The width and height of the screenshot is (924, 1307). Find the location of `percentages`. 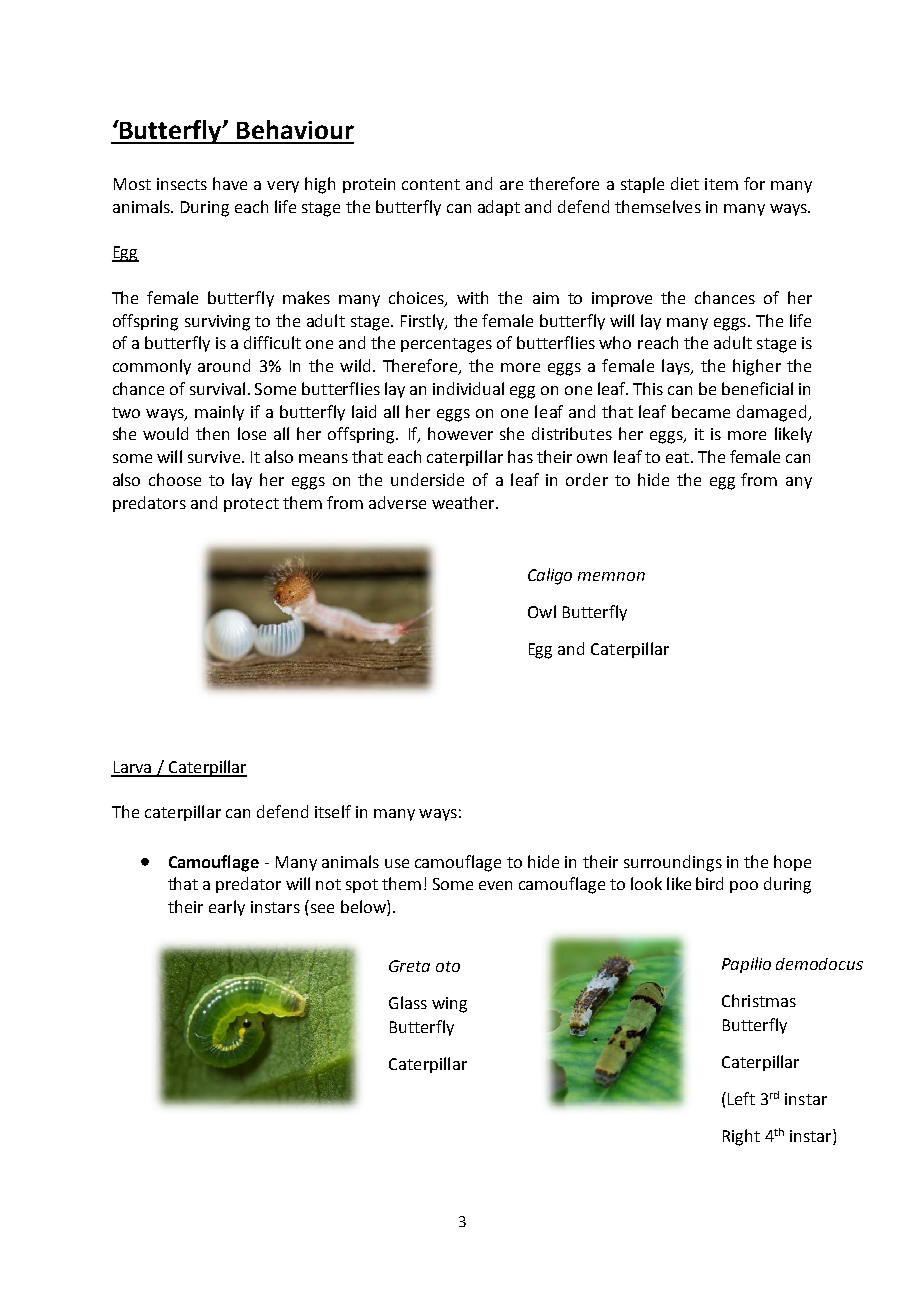

percentages is located at coordinates (446, 345).
